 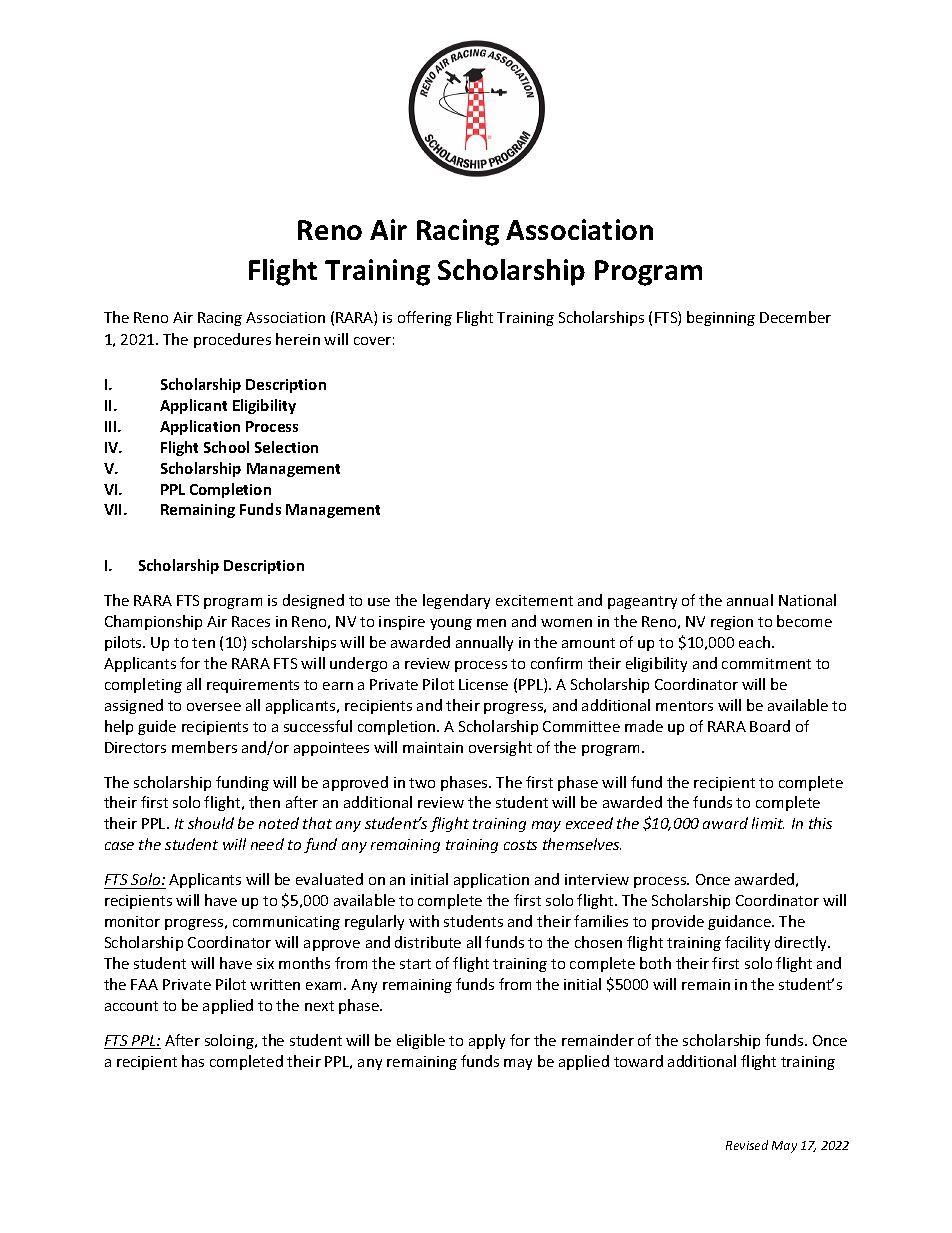 I want to click on Board, so click(x=770, y=726).
